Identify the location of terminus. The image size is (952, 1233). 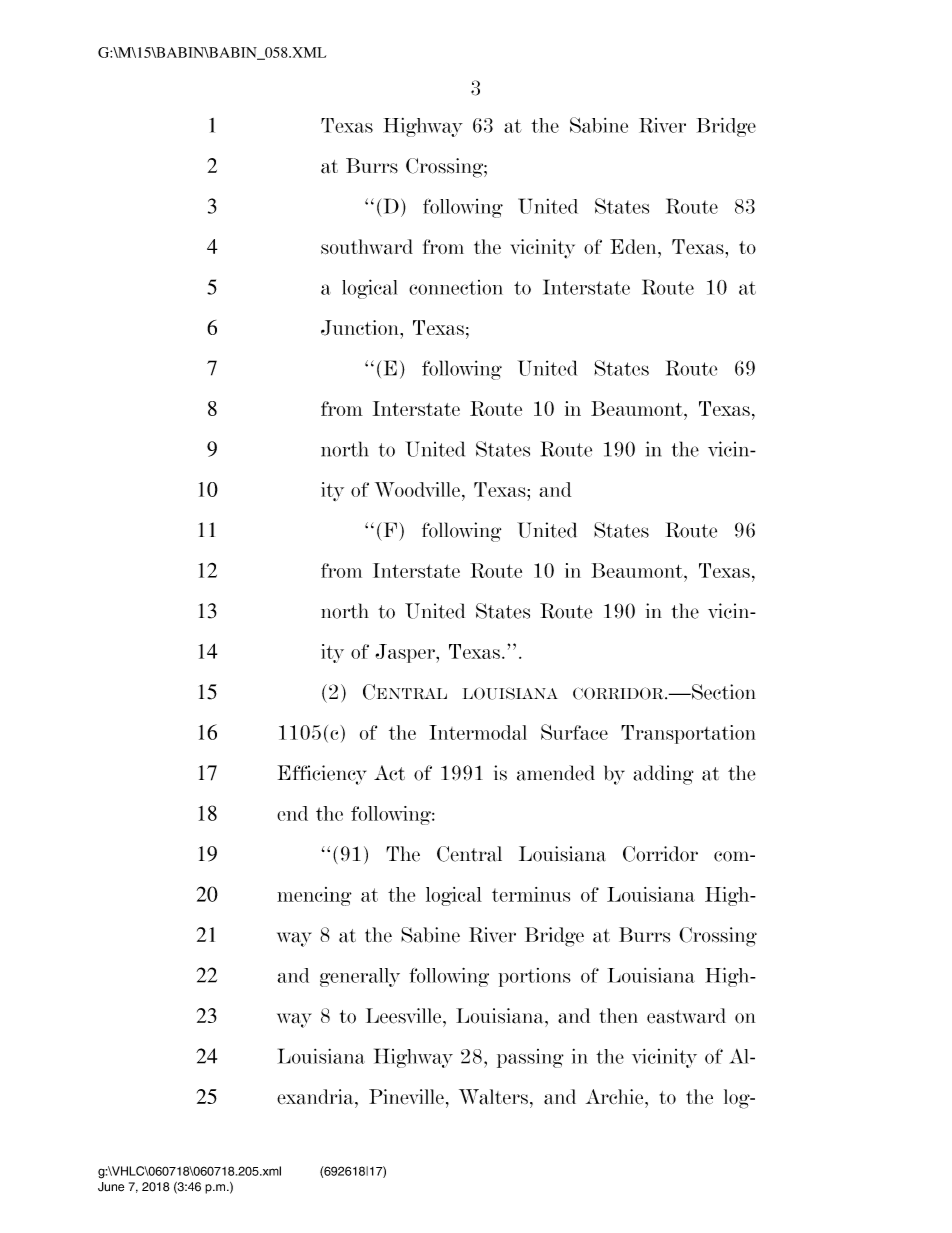
(531, 894).
